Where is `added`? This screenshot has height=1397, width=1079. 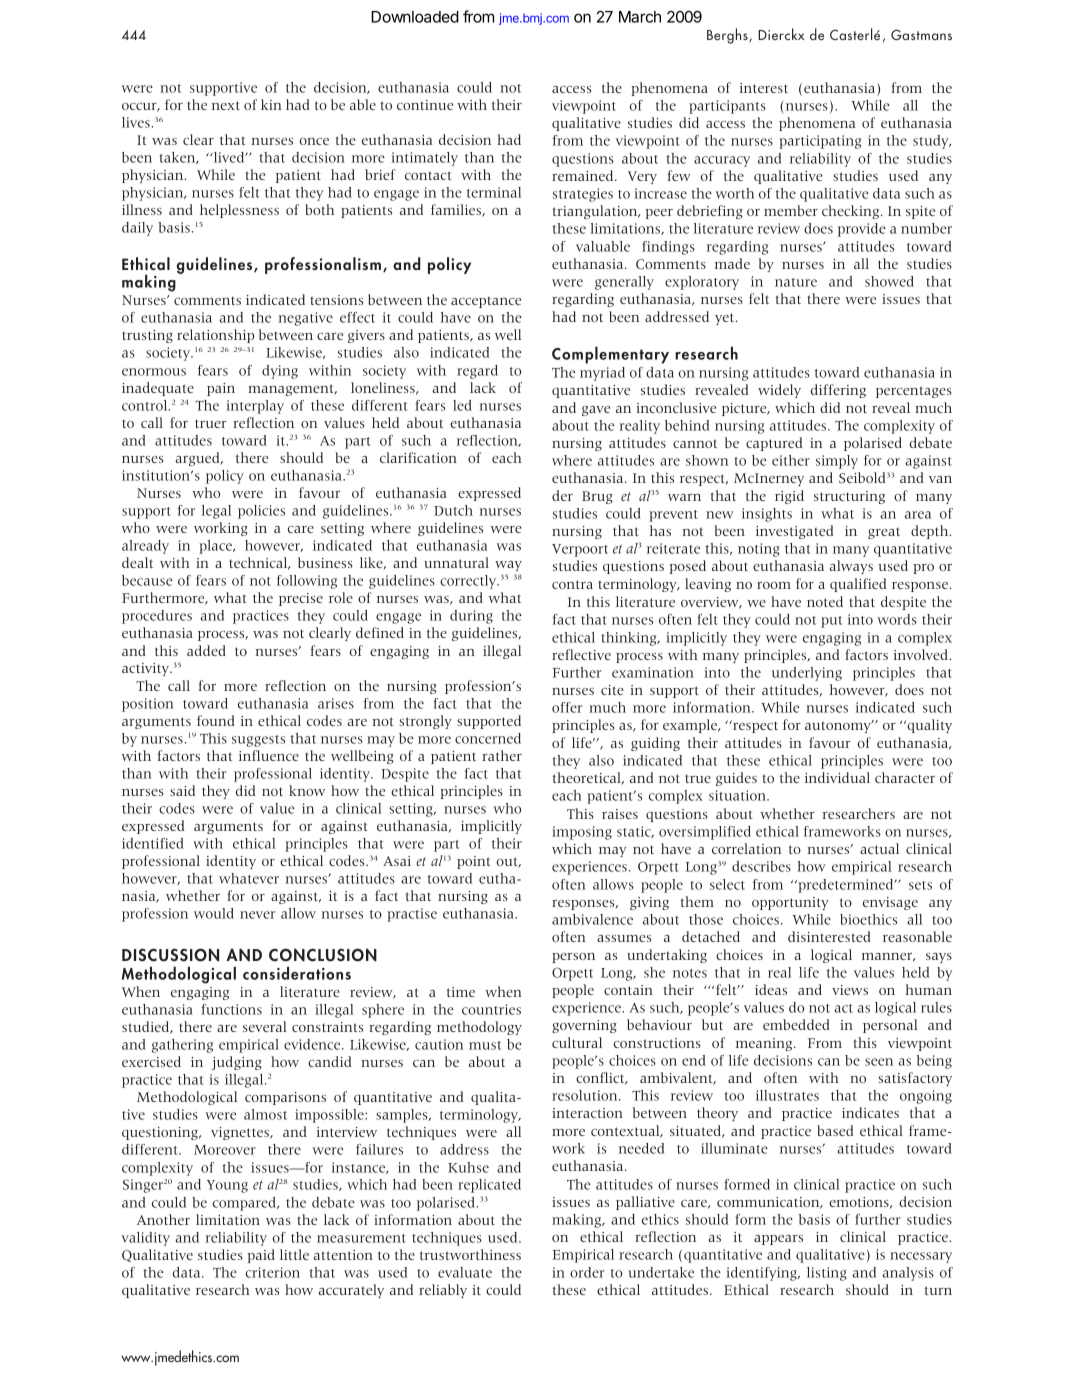 added is located at coordinates (206, 650).
